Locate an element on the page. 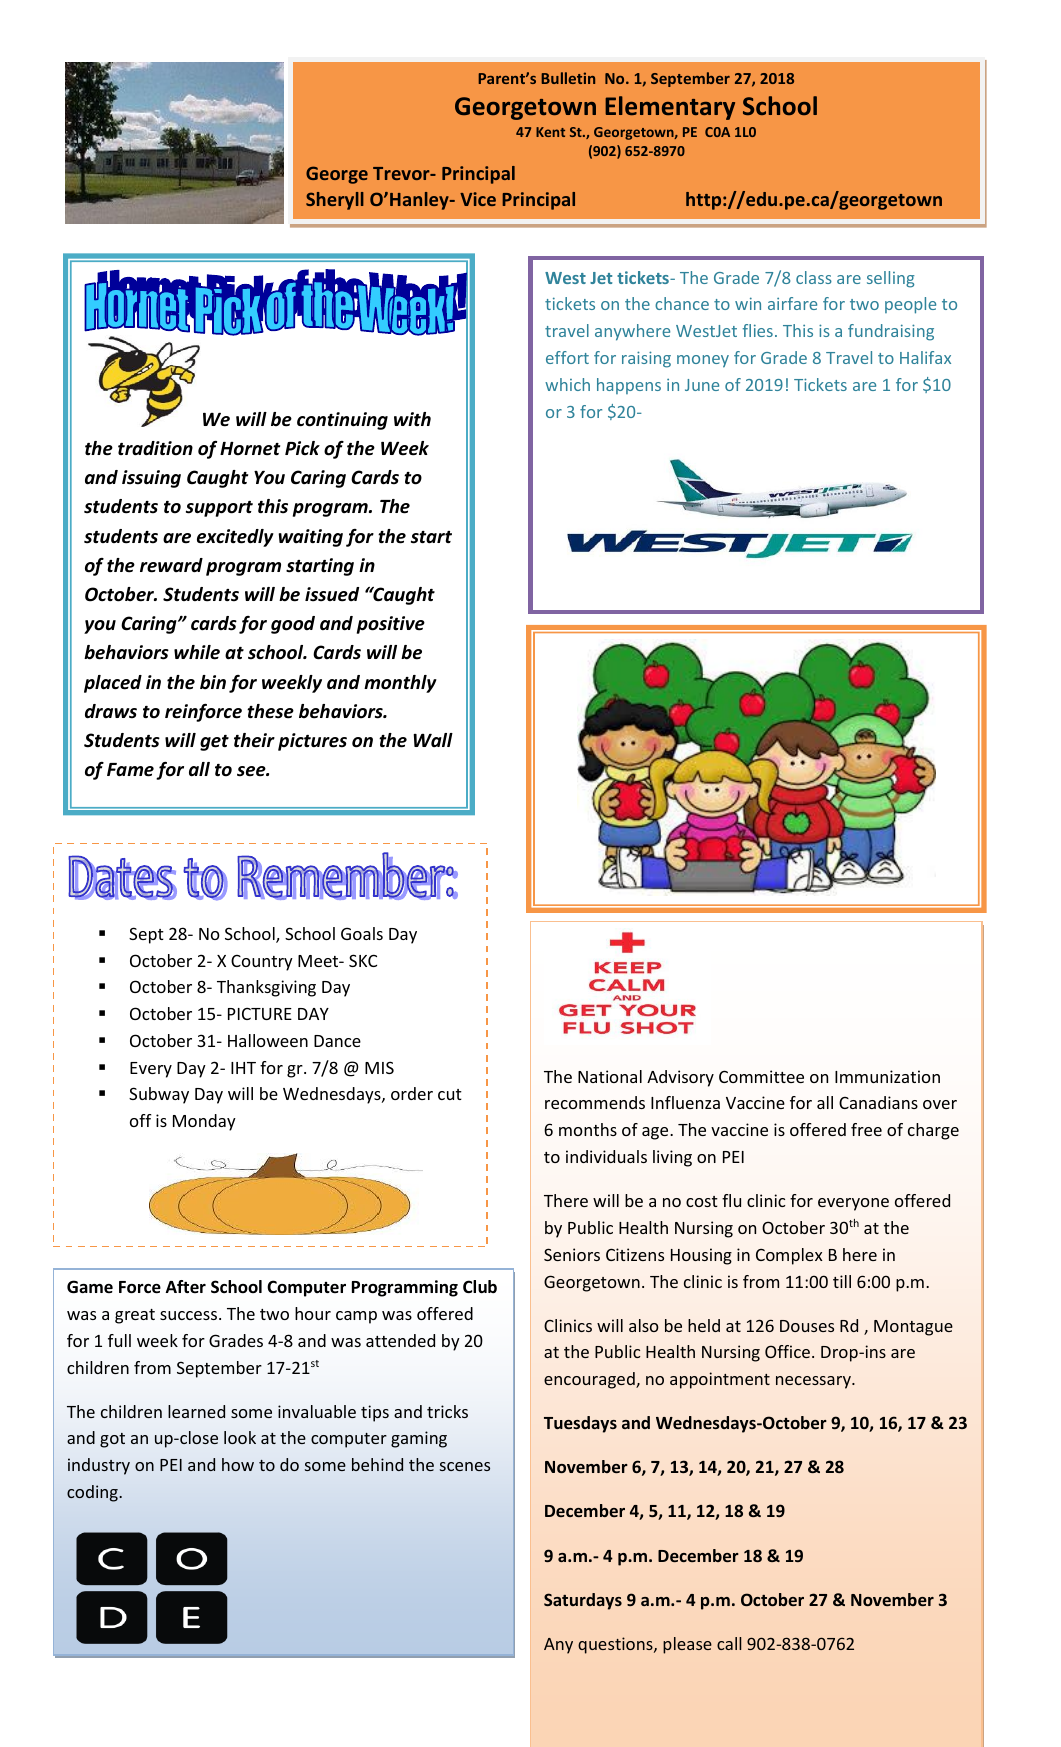 The image size is (1061, 1747). tradition is located at coordinates (155, 448).
